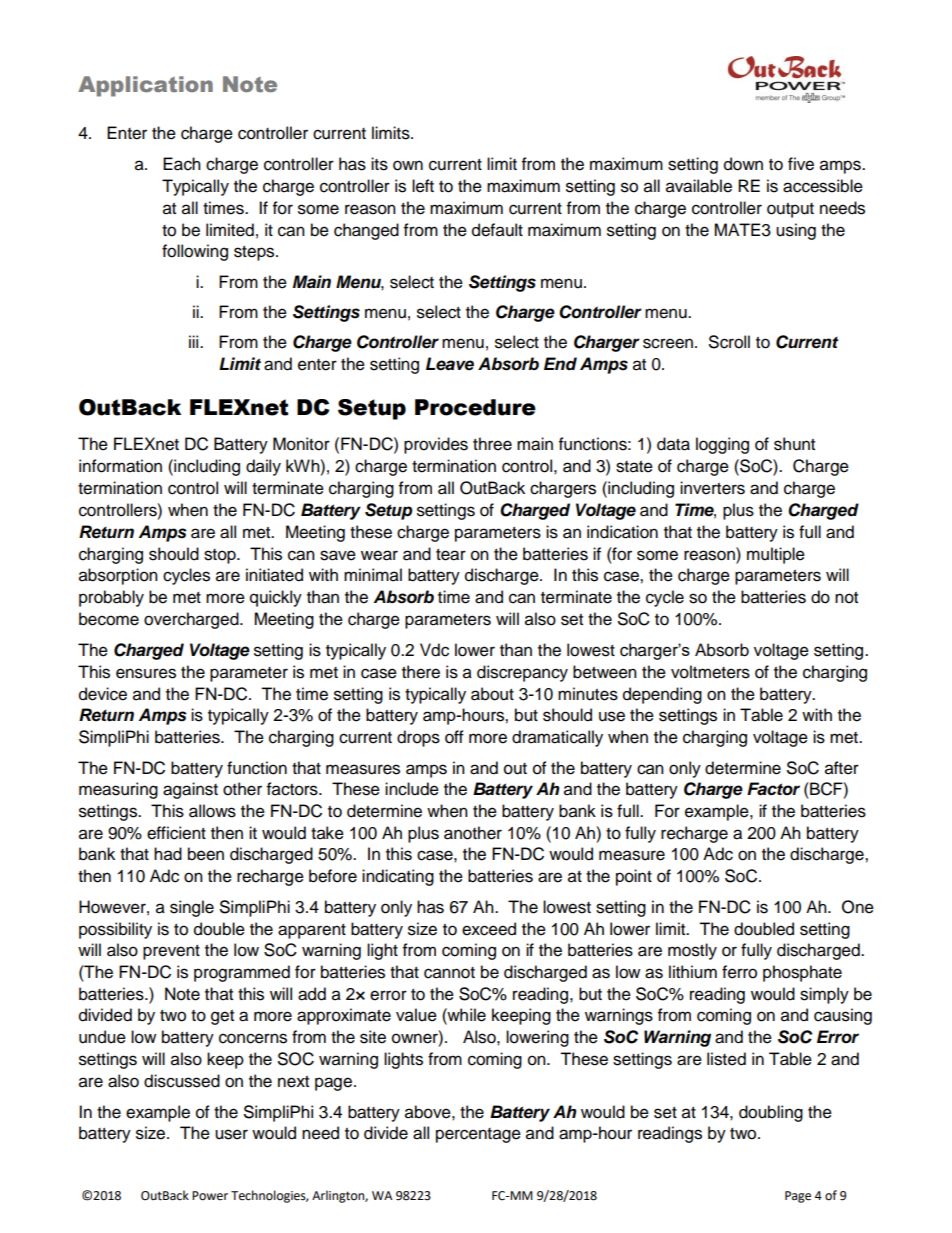 This document has height=1233, width=952. What do you see at coordinates (146, 673) in the document?
I see `ensures` at bounding box center [146, 673].
